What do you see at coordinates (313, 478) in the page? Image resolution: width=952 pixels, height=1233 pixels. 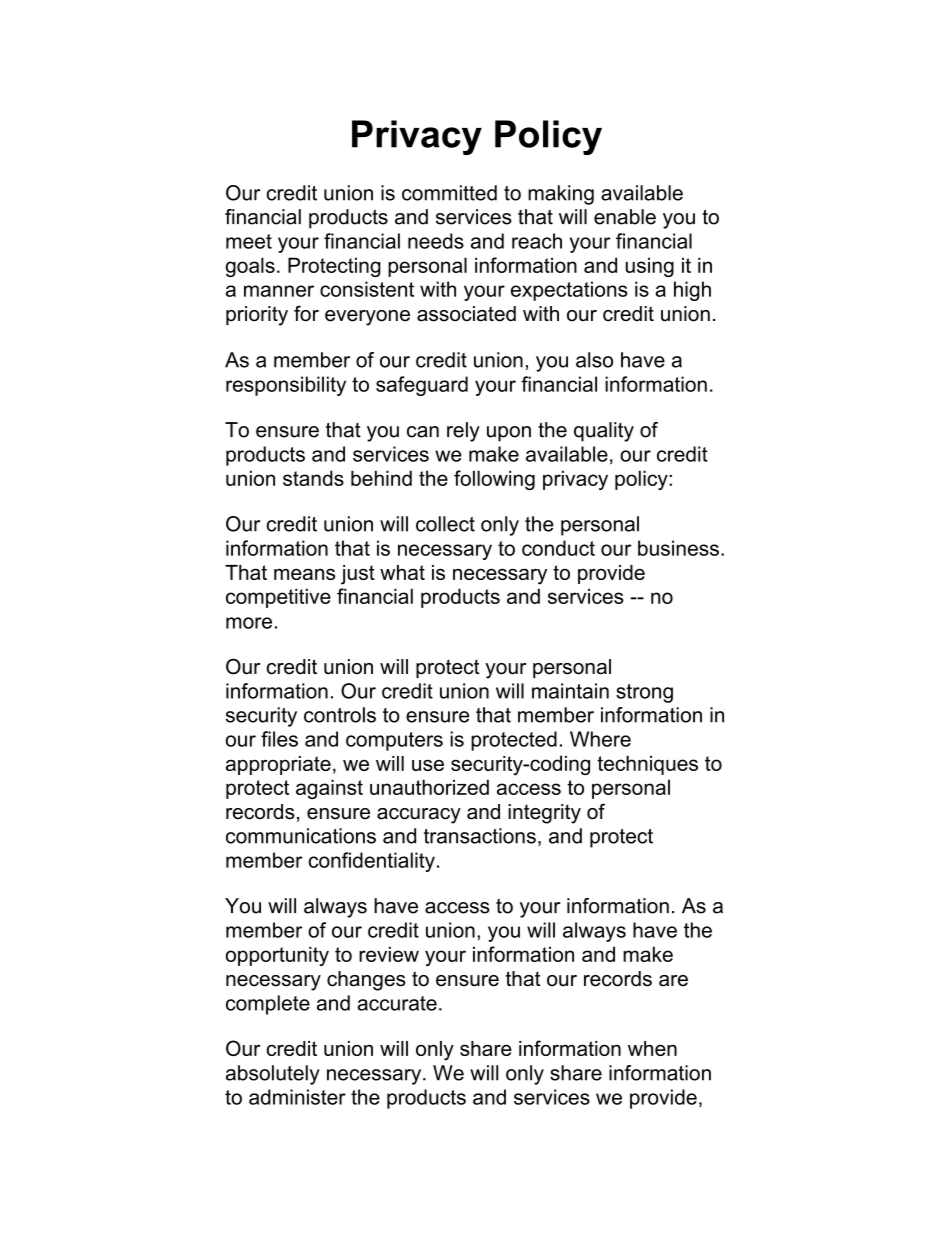 I see `stands` at bounding box center [313, 478].
